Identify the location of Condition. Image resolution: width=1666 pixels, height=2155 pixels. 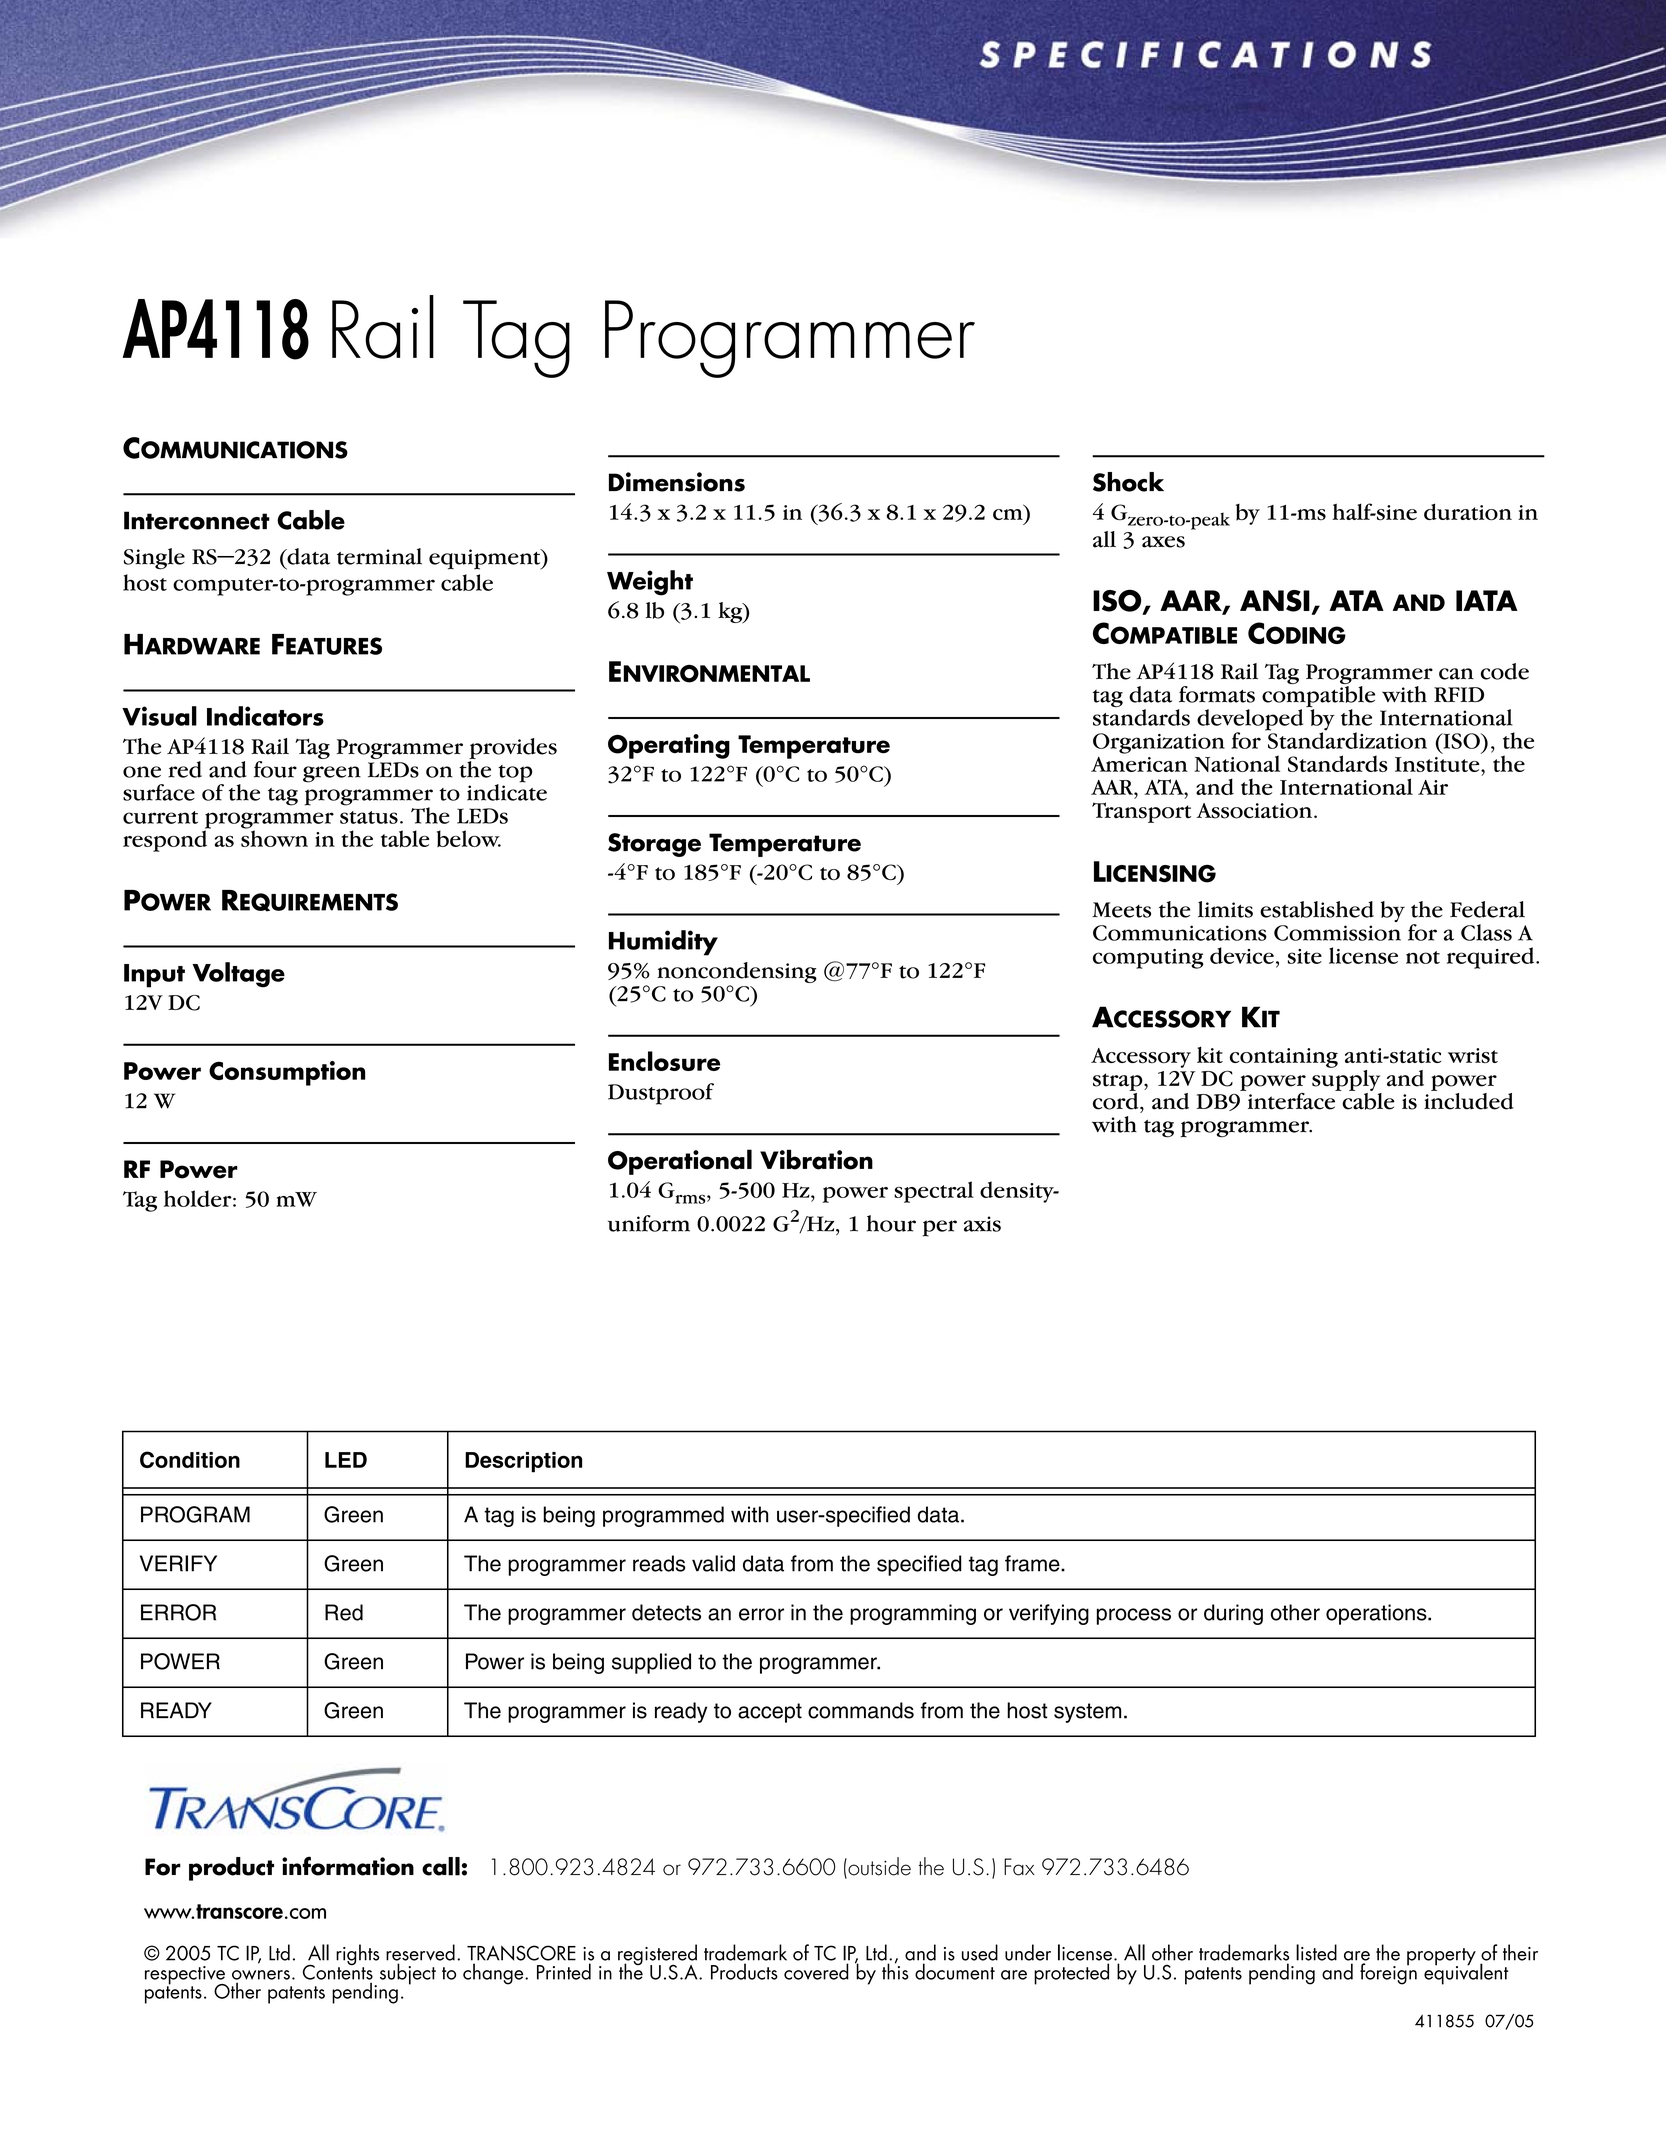
(190, 1459).
